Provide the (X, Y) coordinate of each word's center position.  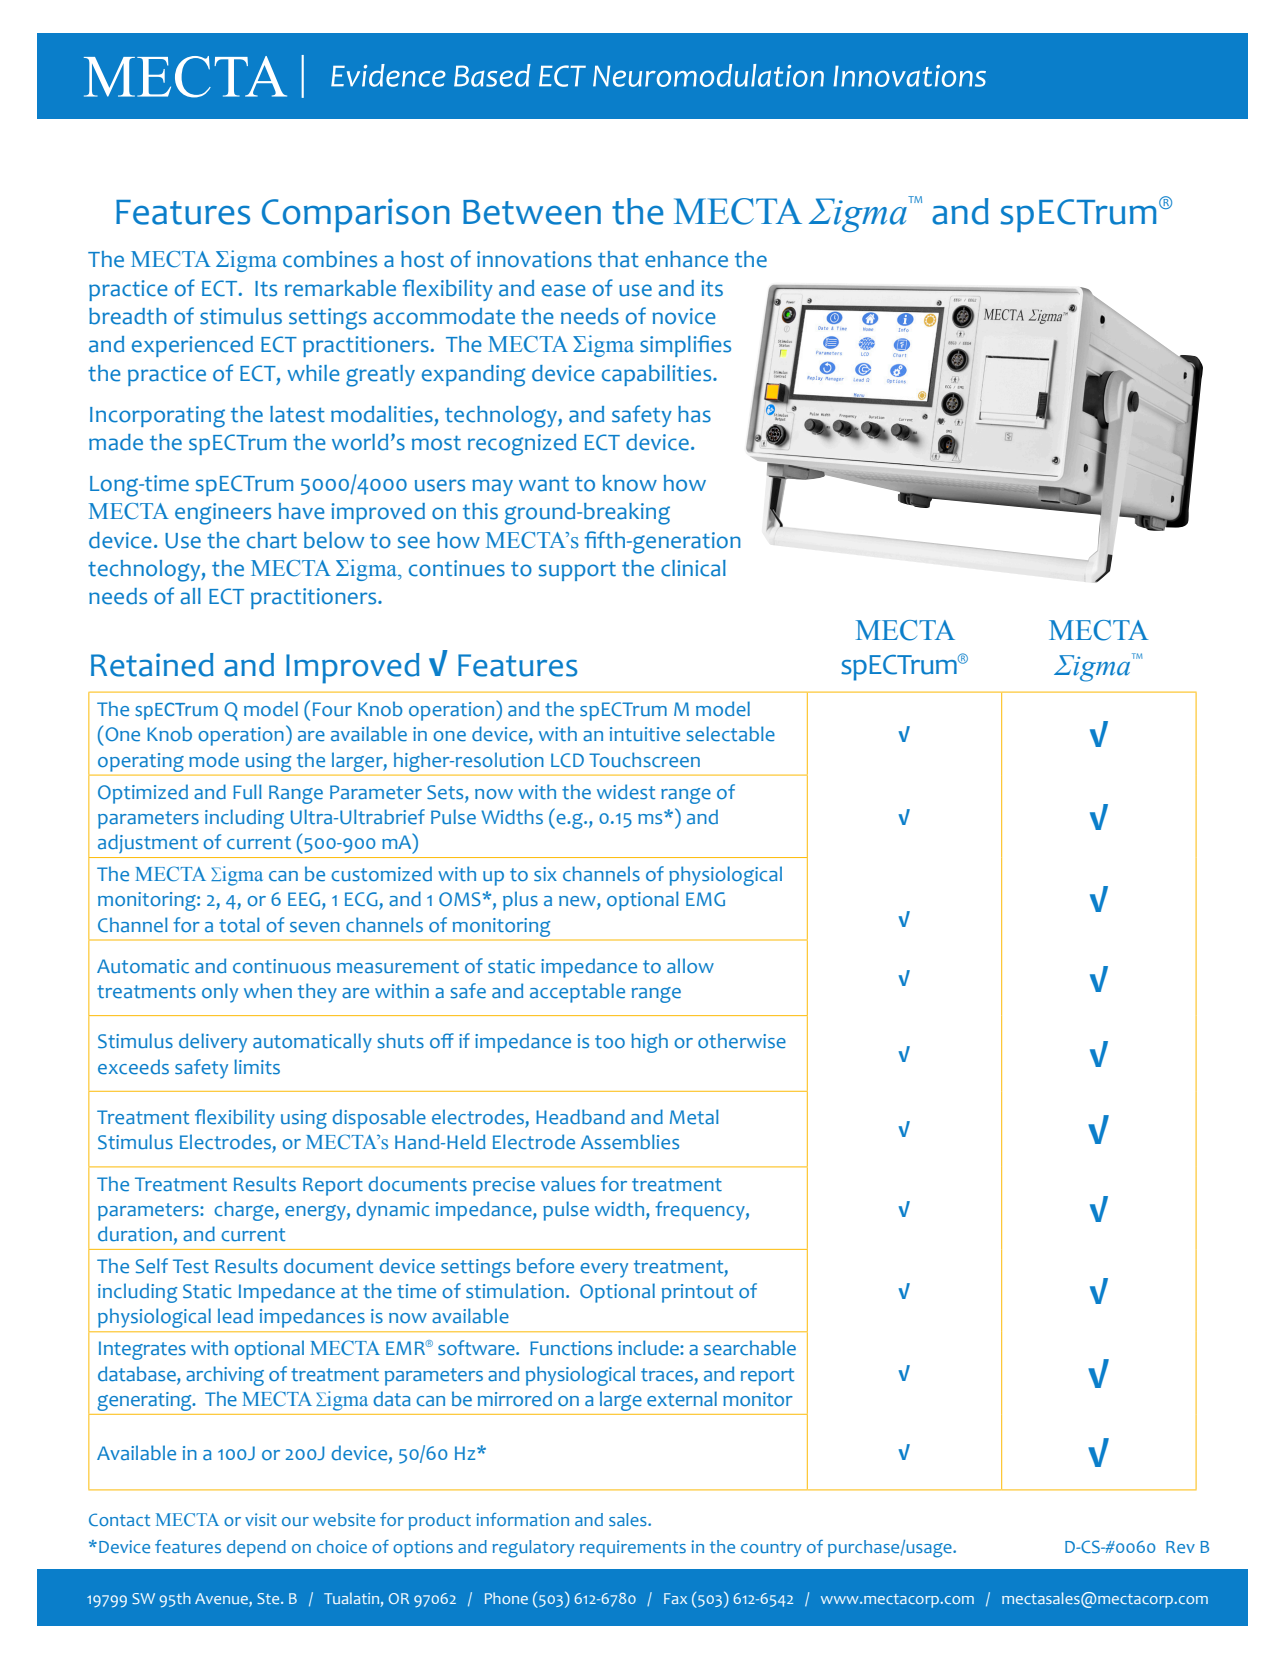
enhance (686, 259)
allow (690, 965)
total (239, 924)
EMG (705, 899)
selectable (730, 734)
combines (330, 259)
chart (272, 540)
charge (245, 1211)
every (604, 1270)
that (618, 259)
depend (256, 1548)
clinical (693, 568)
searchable (750, 1348)
